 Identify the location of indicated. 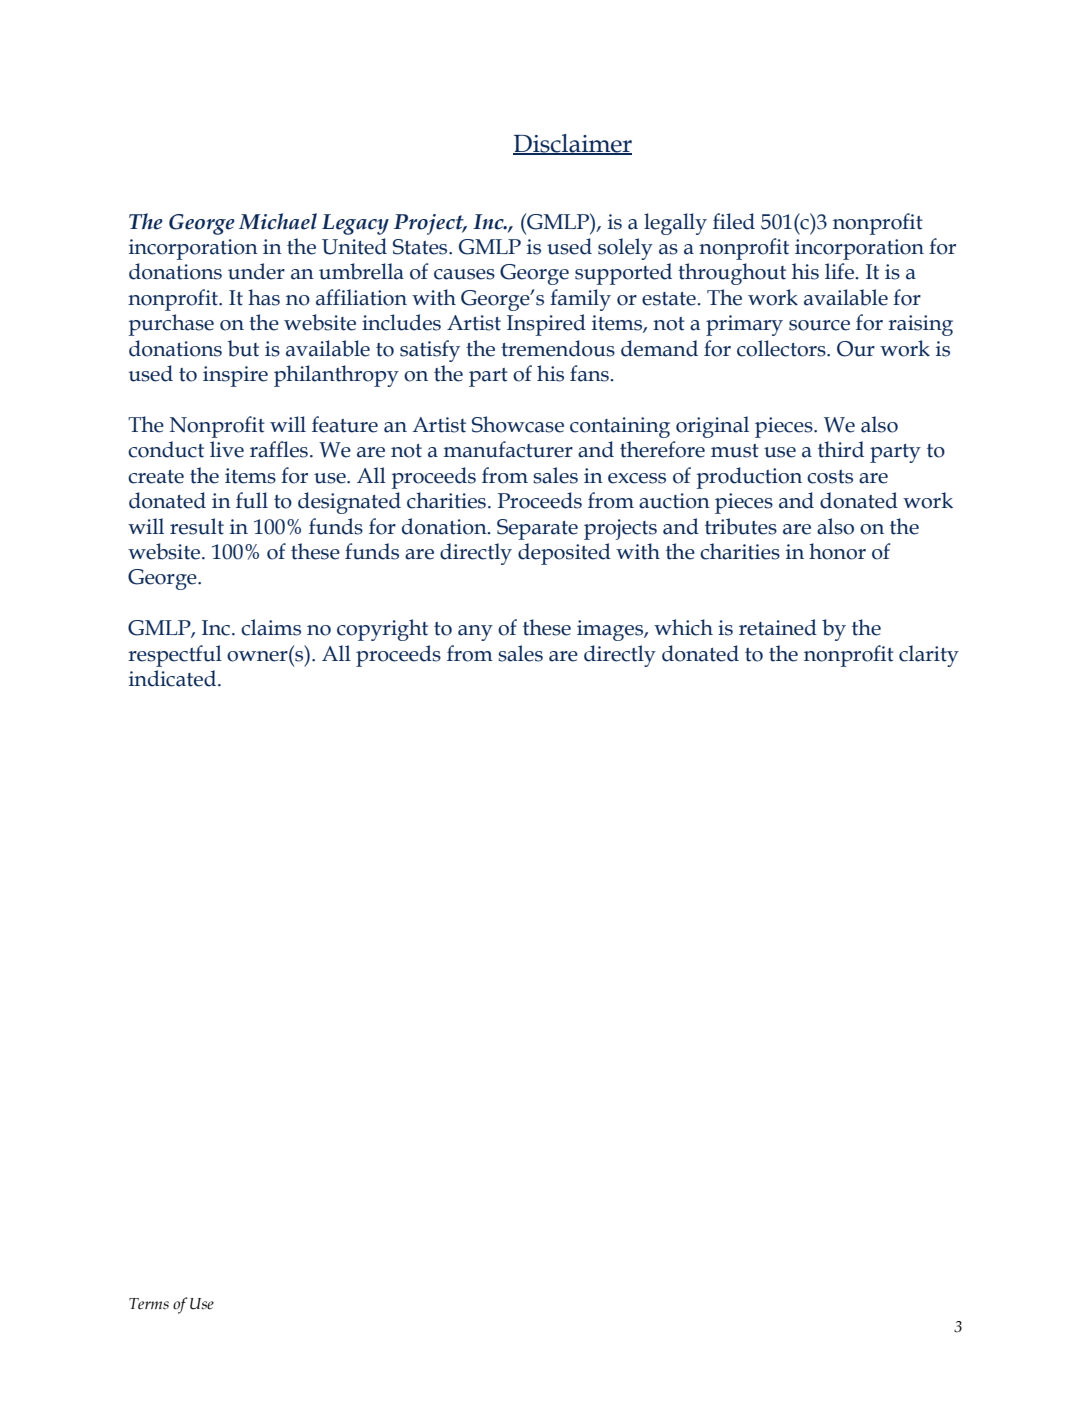
(174, 678).
